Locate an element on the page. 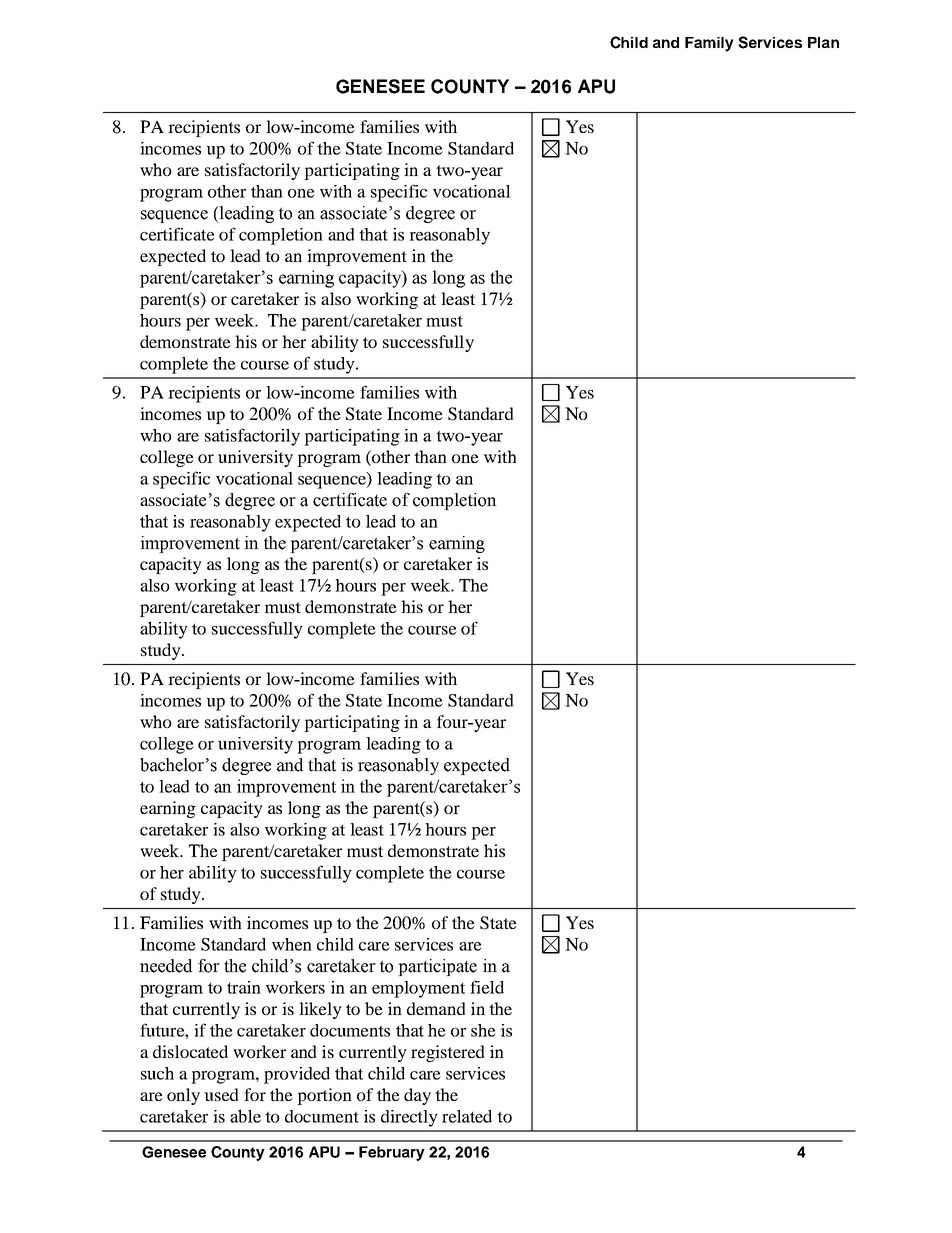 The height and width of the page is (1233, 952). when is located at coordinates (292, 944).
